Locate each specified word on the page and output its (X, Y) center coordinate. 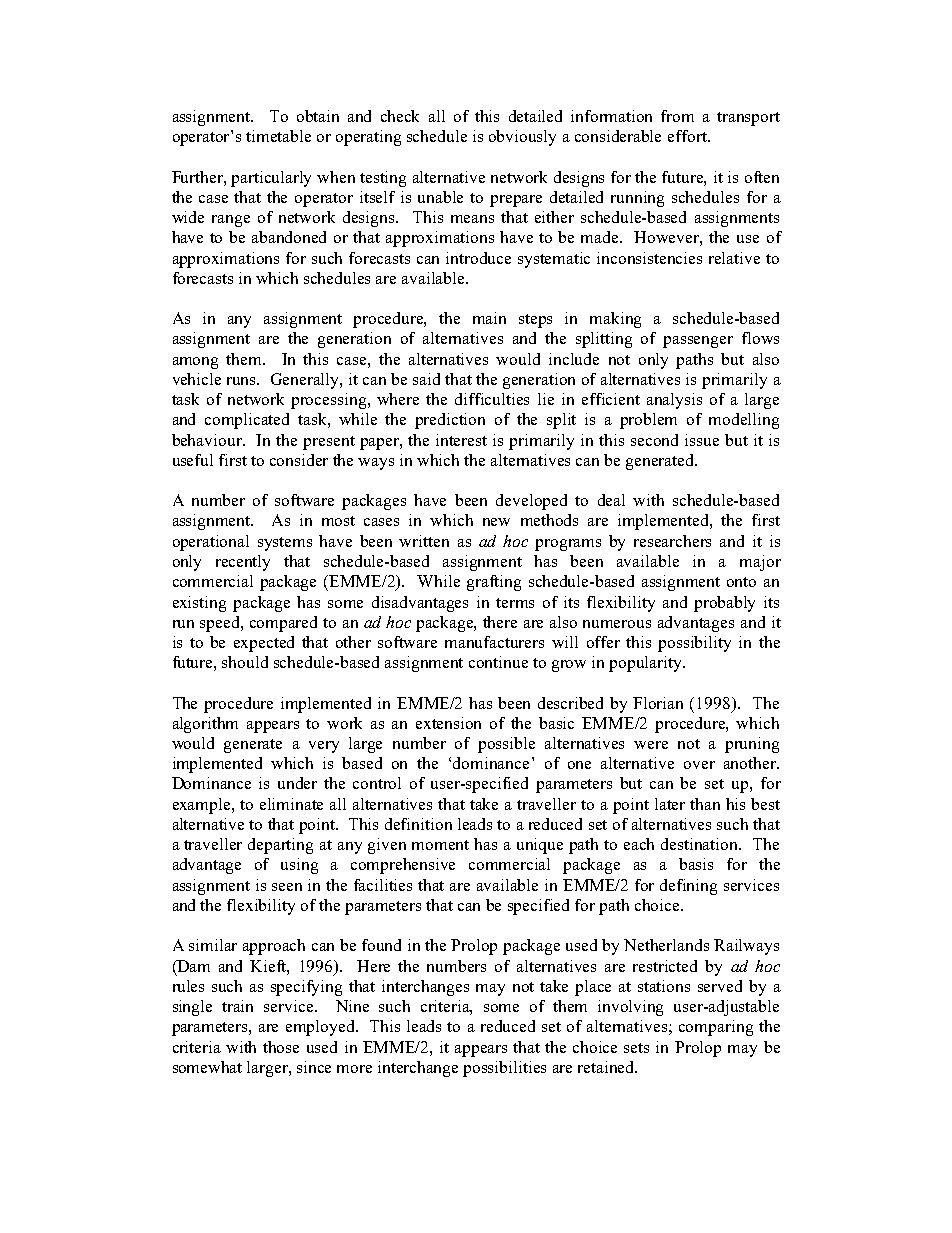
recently (243, 563)
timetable (278, 136)
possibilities (504, 1069)
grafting (494, 583)
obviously (522, 138)
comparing (716, 1028)
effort (688, 136)
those (281, 1047)
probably (724, 604)
